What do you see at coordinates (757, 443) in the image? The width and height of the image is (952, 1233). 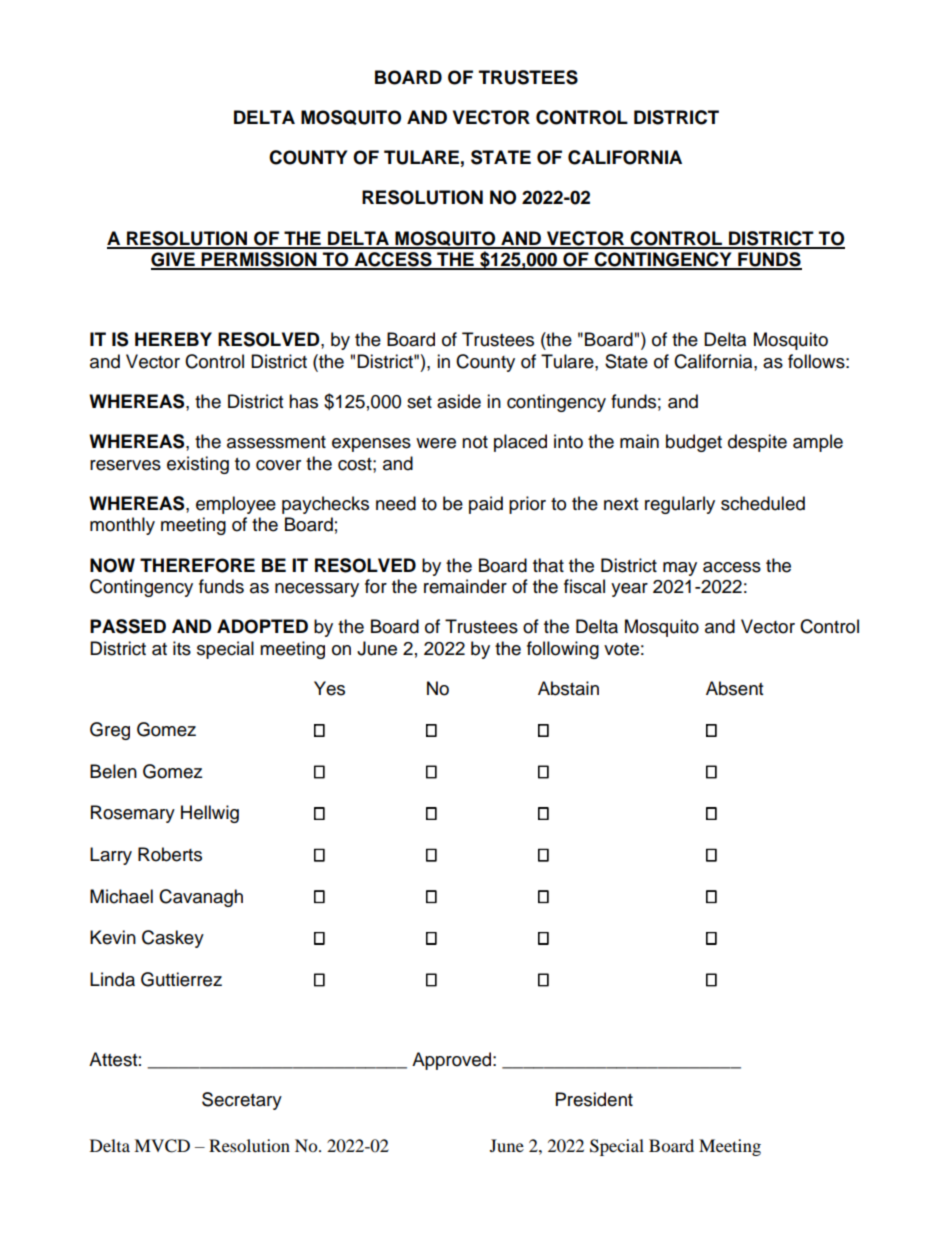 I see `despite` at bounding box center [757, 443].
